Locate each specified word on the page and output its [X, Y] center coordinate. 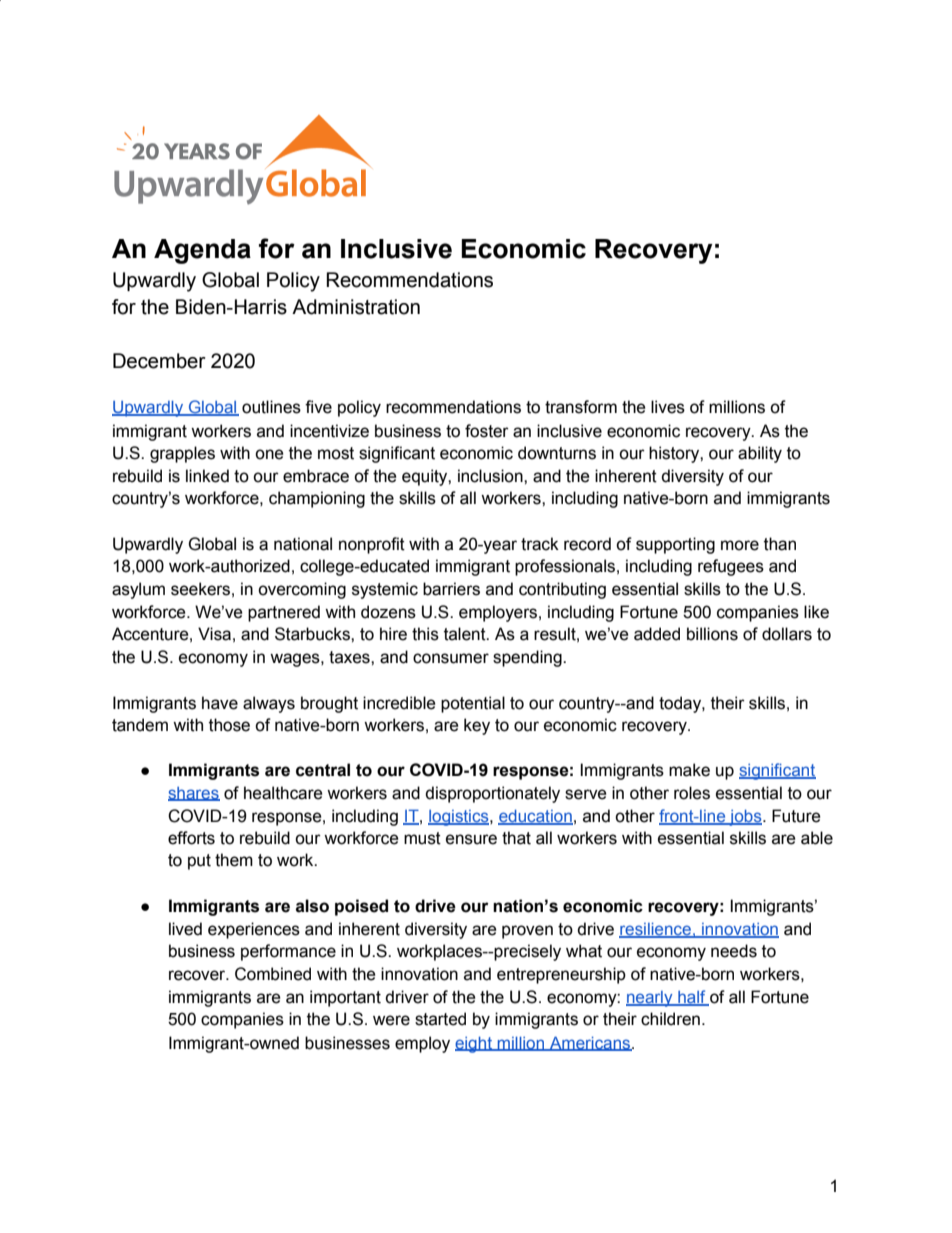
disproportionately [492, 794]
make [689, 770]
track [540, 544]
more [740, 545]
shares [194, 794]
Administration [356, 307]
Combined [273, 974]
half [692, 998]
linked [207, 476]
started [440, 1019]
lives [668, 407]
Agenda [202, 251]
